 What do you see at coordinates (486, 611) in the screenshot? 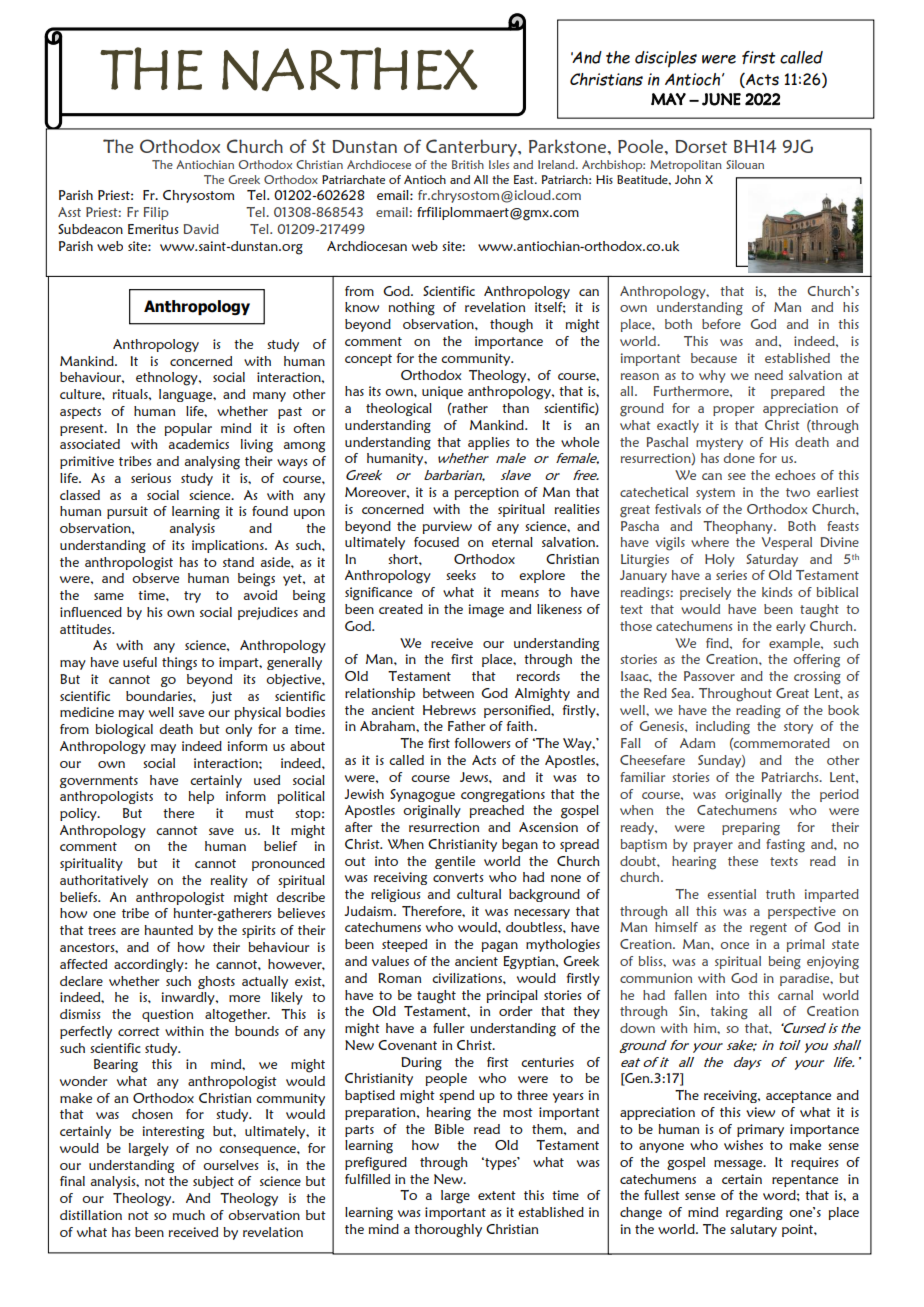
I see `image` at bounding box center [486, 611].
